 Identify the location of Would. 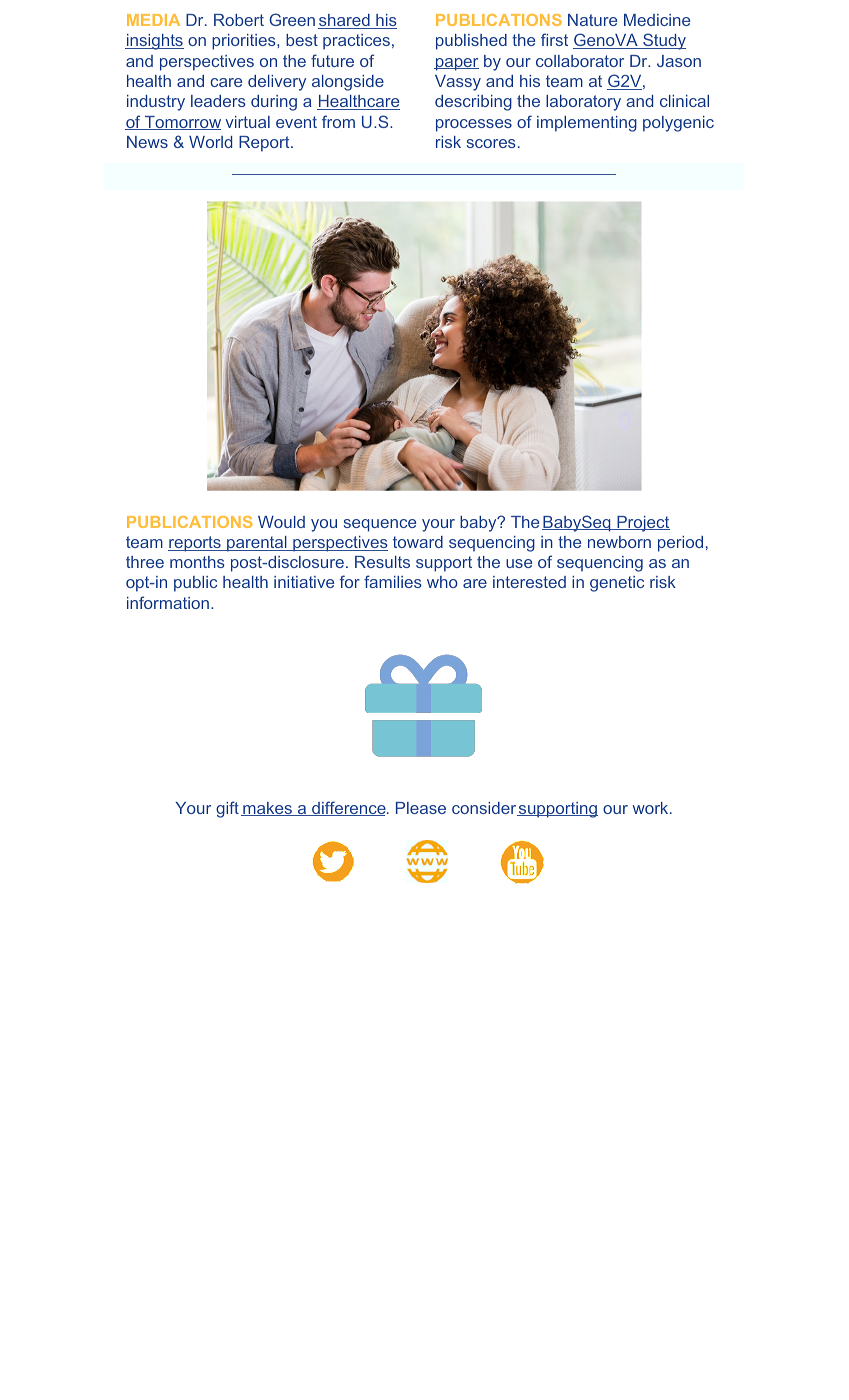
(281, 522).
